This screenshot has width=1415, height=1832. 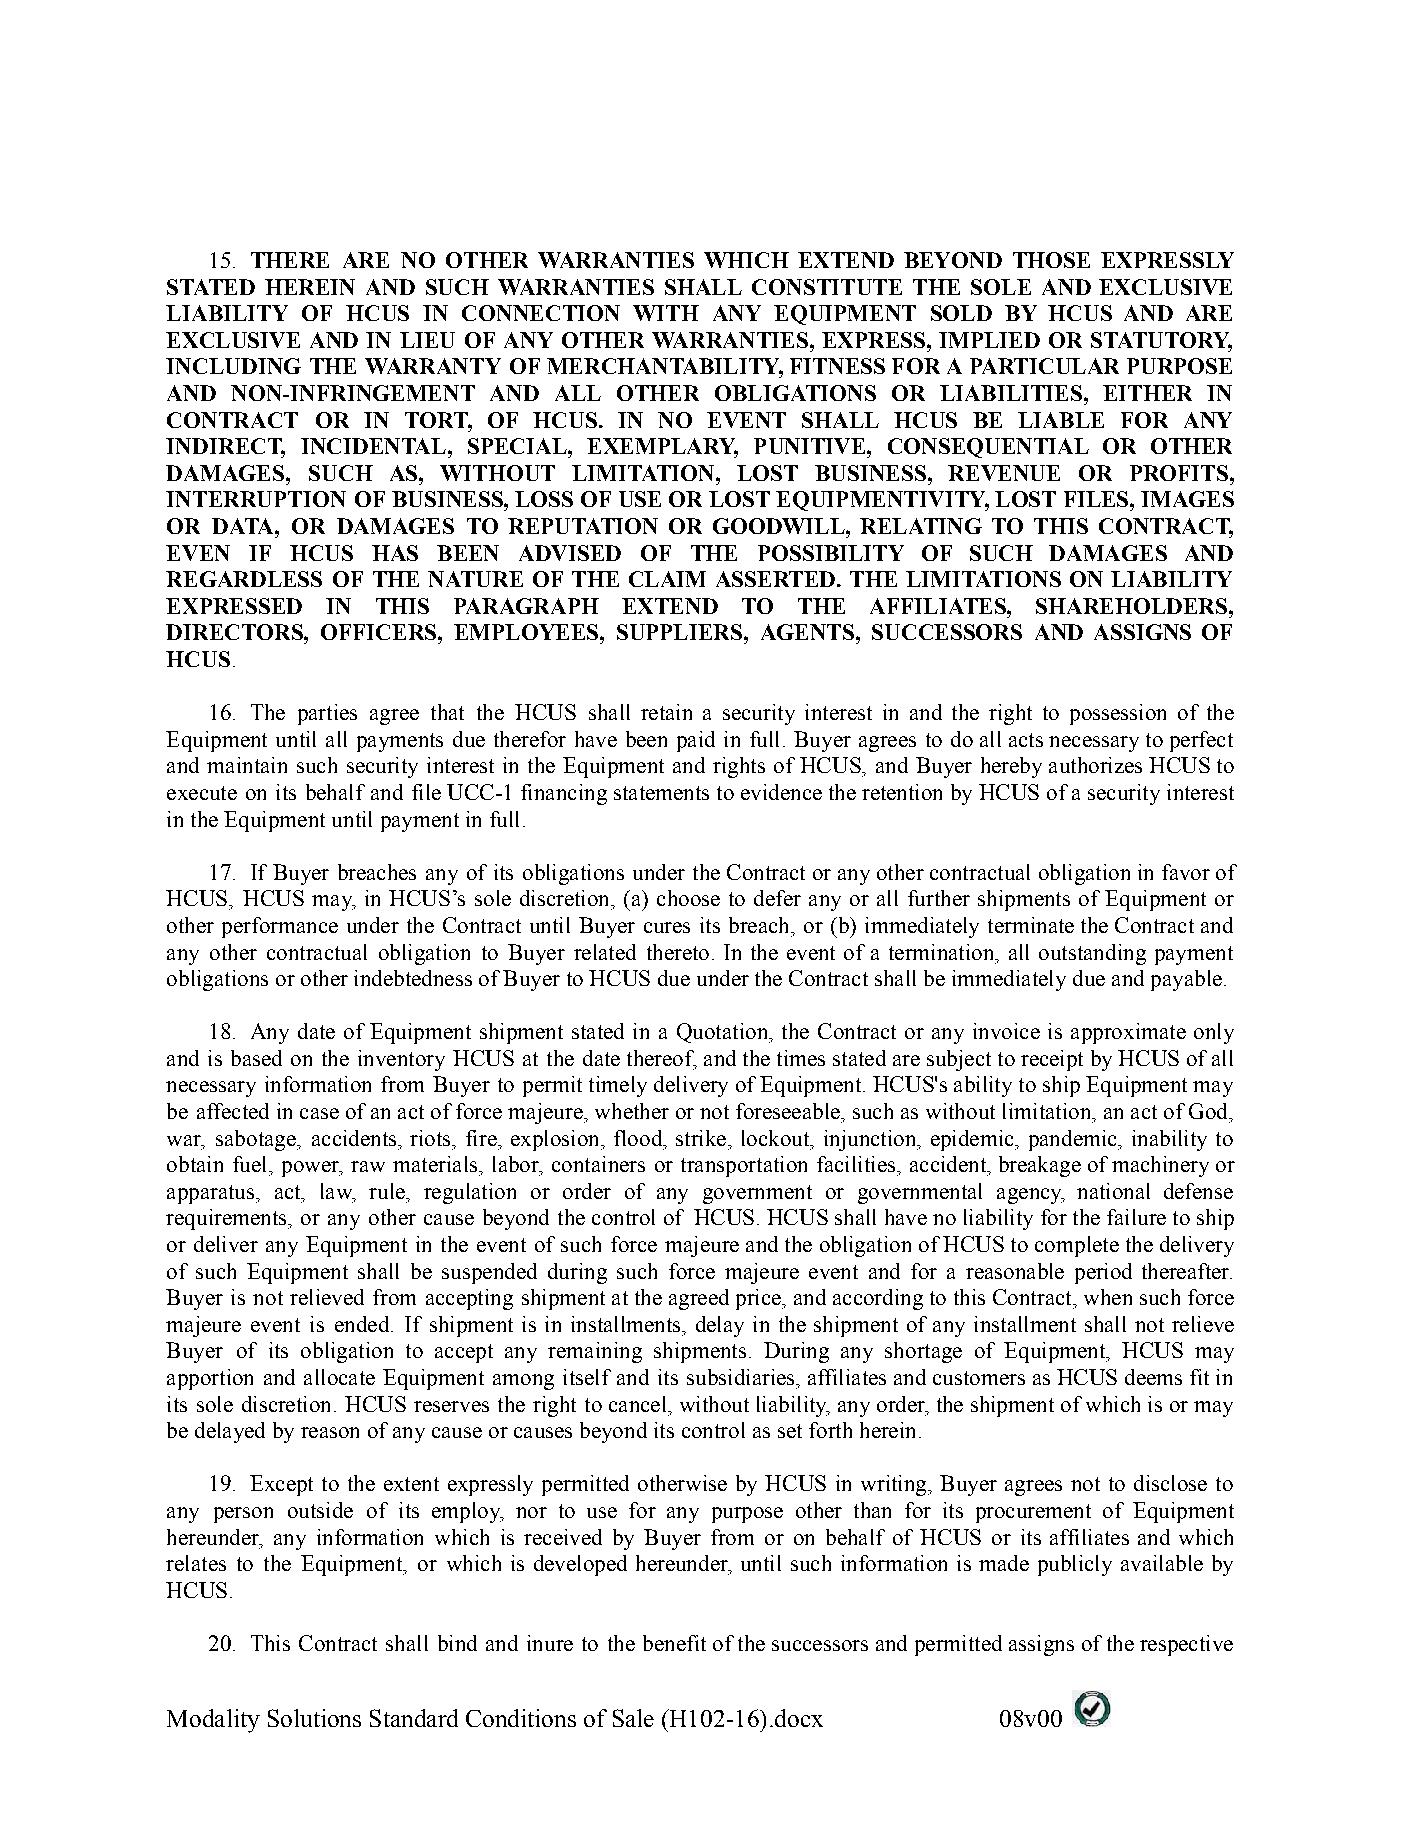 What do you see at coordinates (1051, 260) in the screenshot?
I see `THOSE` at bounding box center [1051, 260].
